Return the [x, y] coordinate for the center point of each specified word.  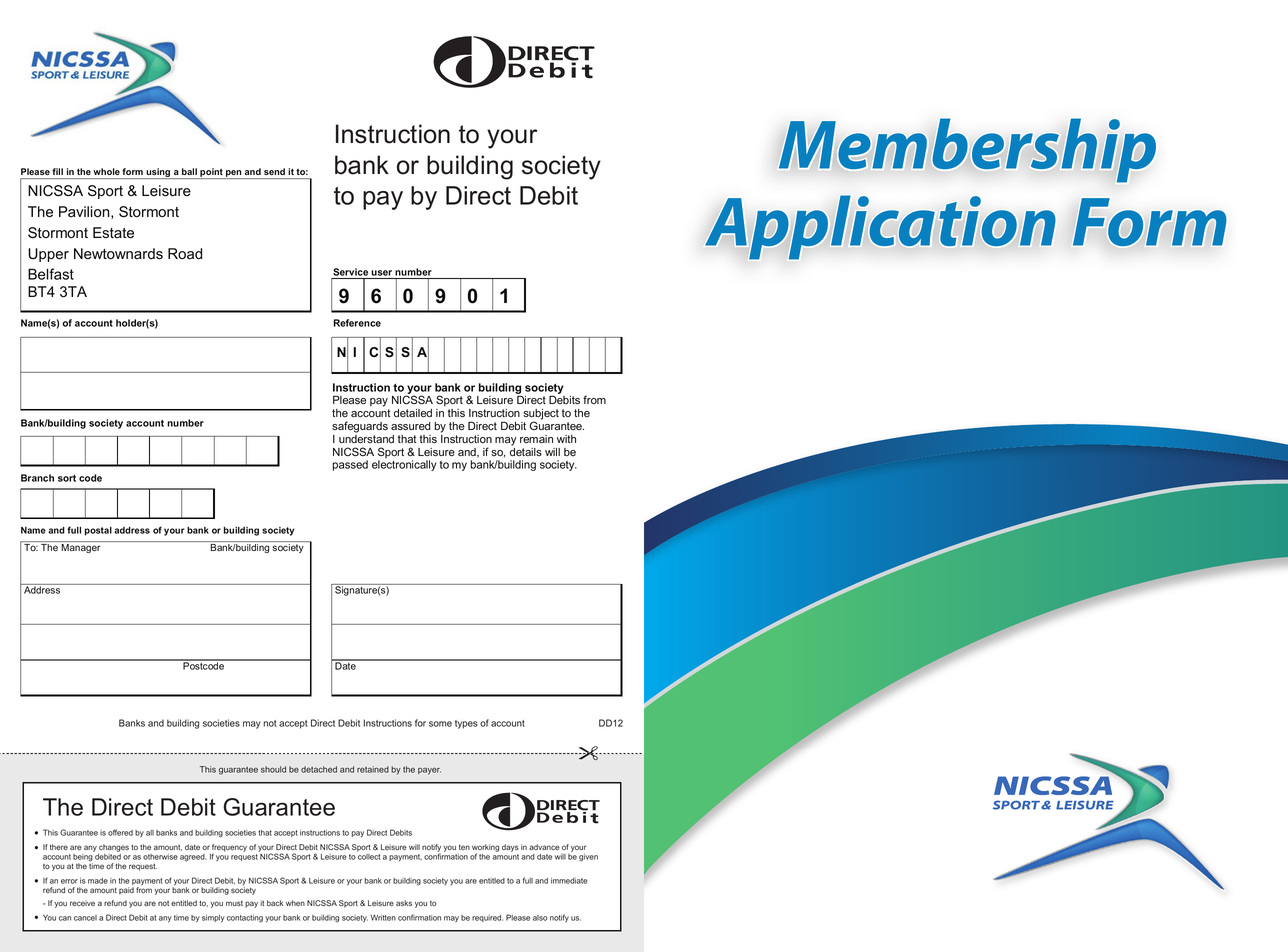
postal [98, 531]
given [588, 858]
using [158, 173]
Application [880, 227]
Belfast [51, 274]
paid [126, 891]
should [273, 769]
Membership [967, 150]
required [487, 918]
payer [429, 771]
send [274, 171]
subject [541, 415]
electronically [404, 465]
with [566, 439]
